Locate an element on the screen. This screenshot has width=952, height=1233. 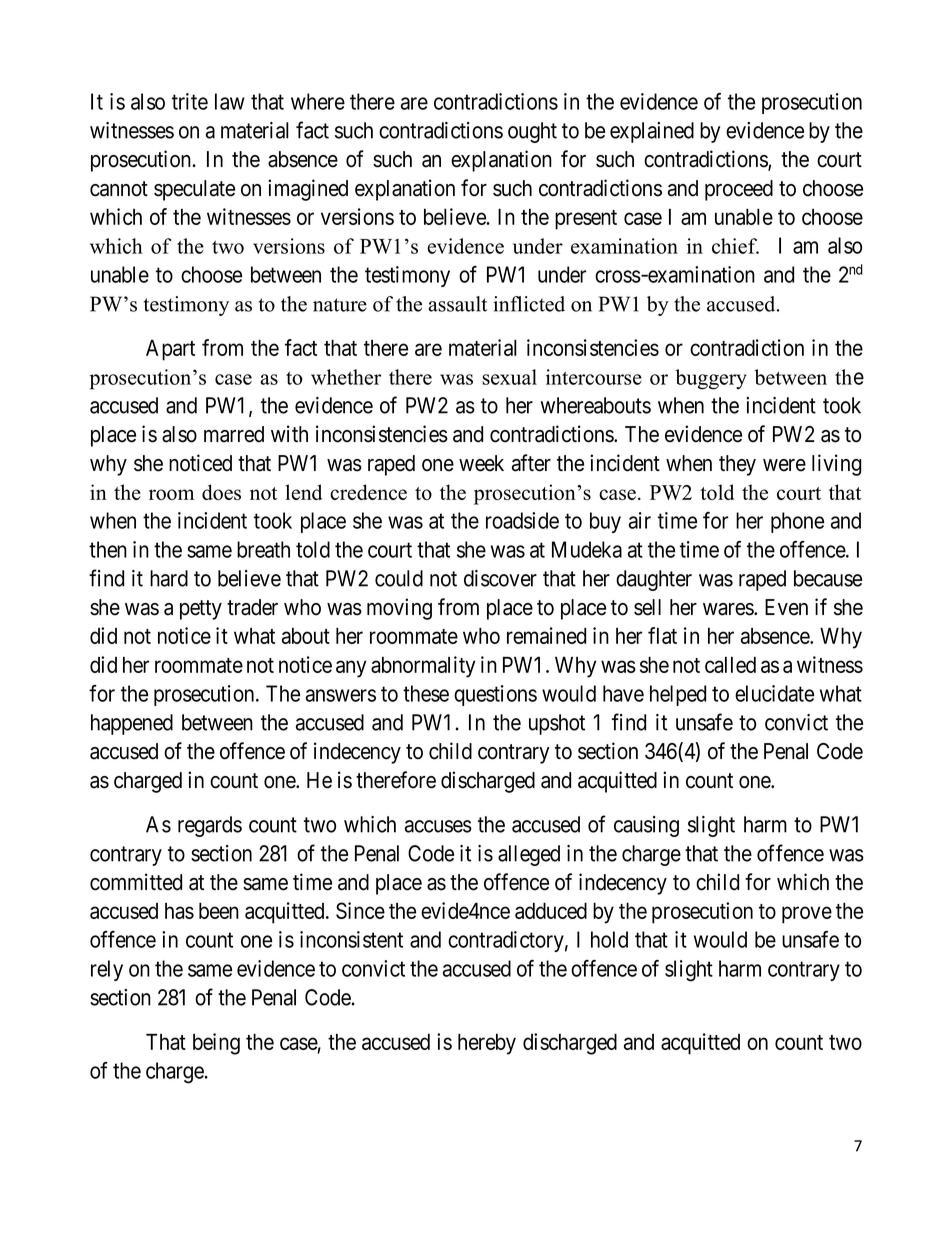
questions is located at coordinates (495, 695).
